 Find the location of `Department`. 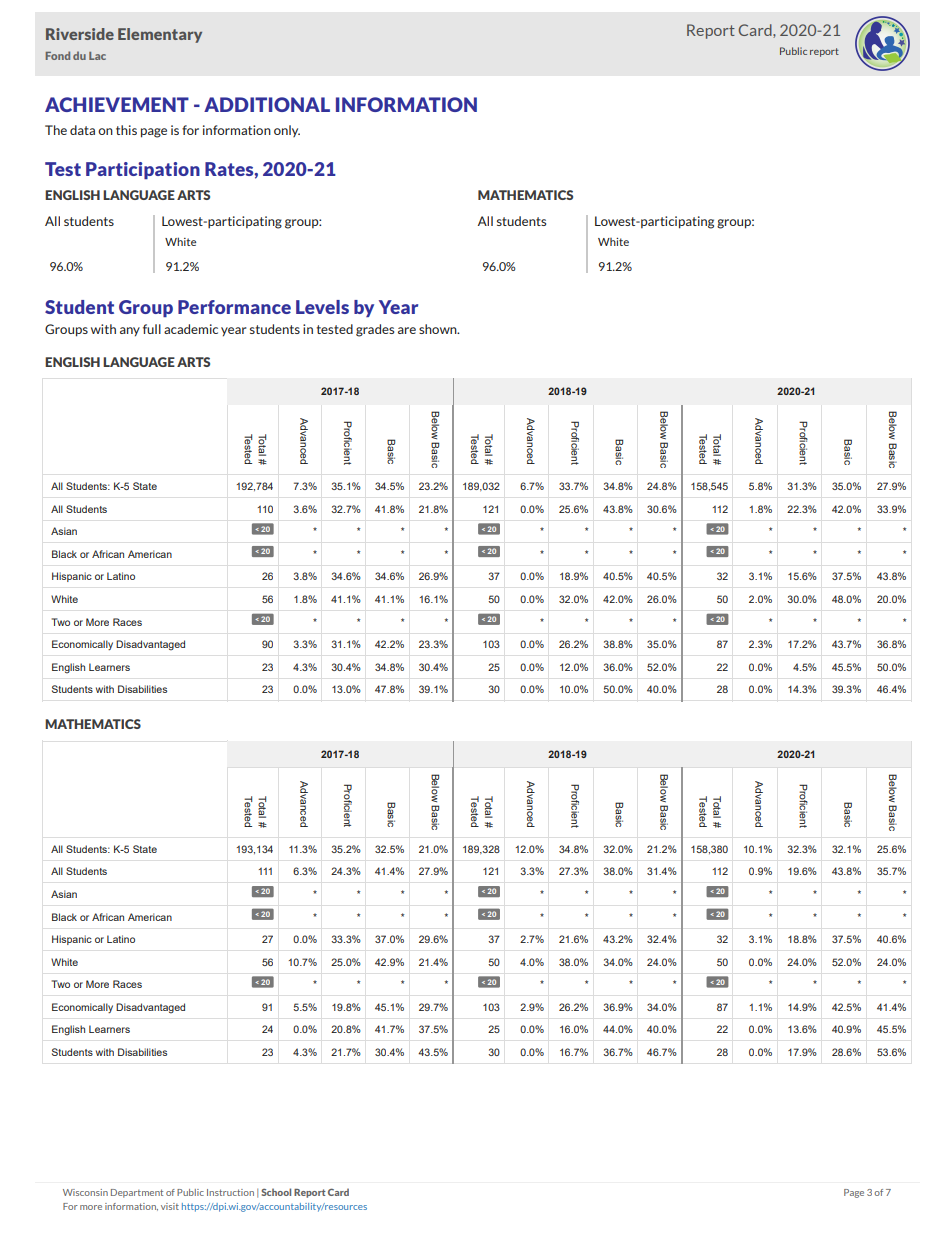

Department is located at coordinates (137, 1193).
